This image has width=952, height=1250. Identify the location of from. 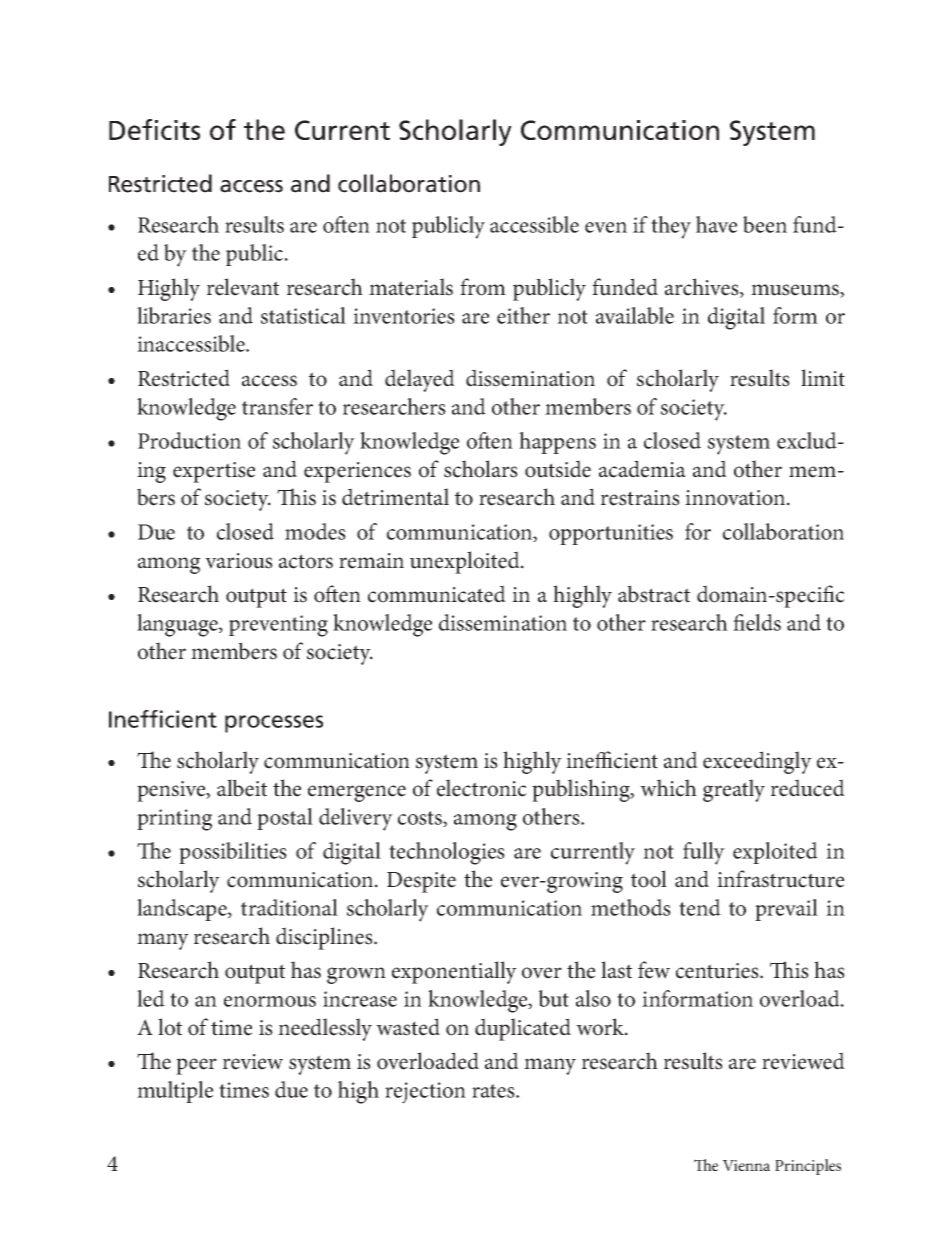
(483, 287).
